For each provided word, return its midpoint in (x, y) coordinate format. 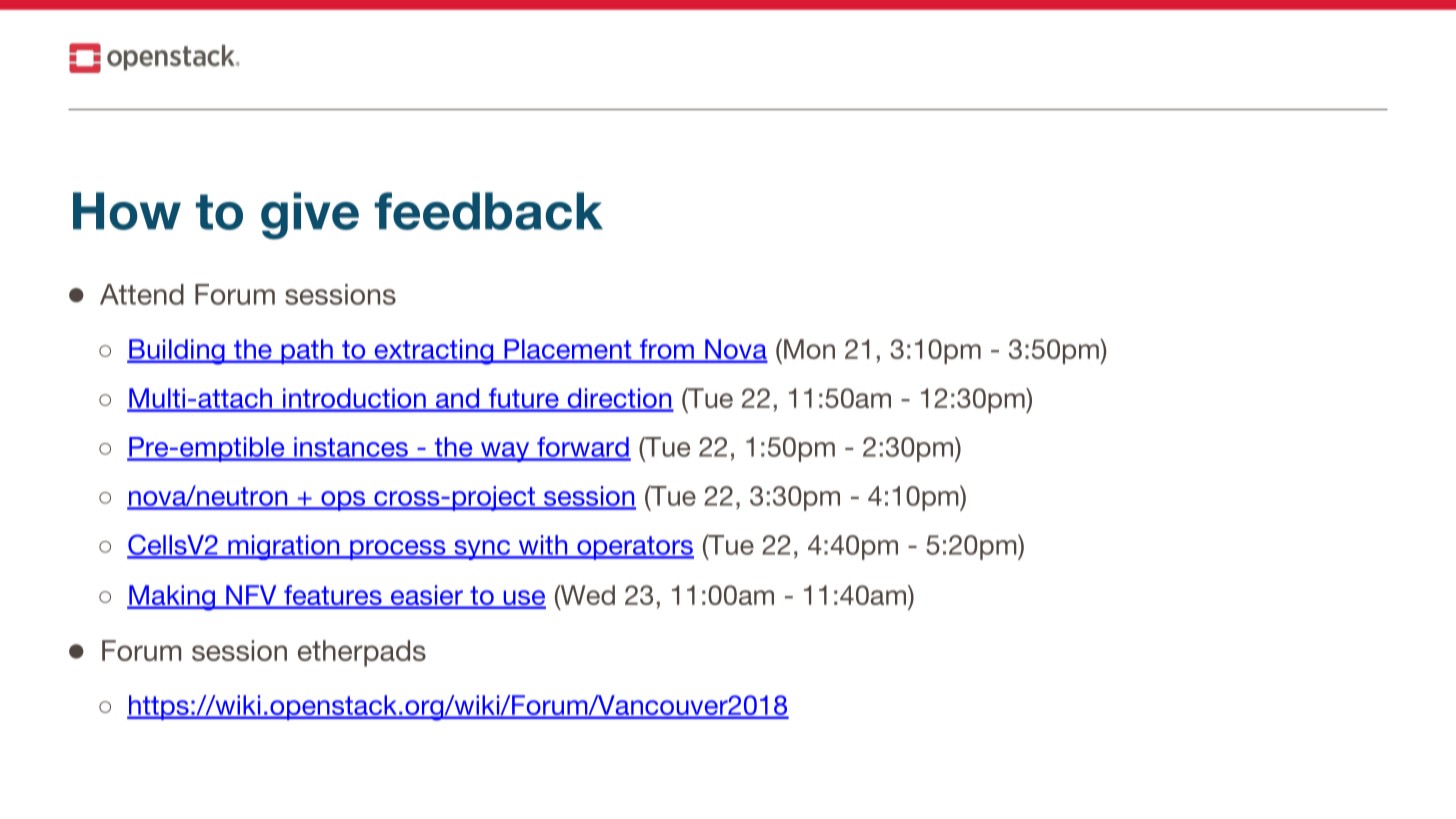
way (505, 452)
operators (634, 548)
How (127, 211)
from (666, 350)
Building (177, 352)
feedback (489, 211)
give (310, 216)
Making (172, 598)
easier (426, 596)
